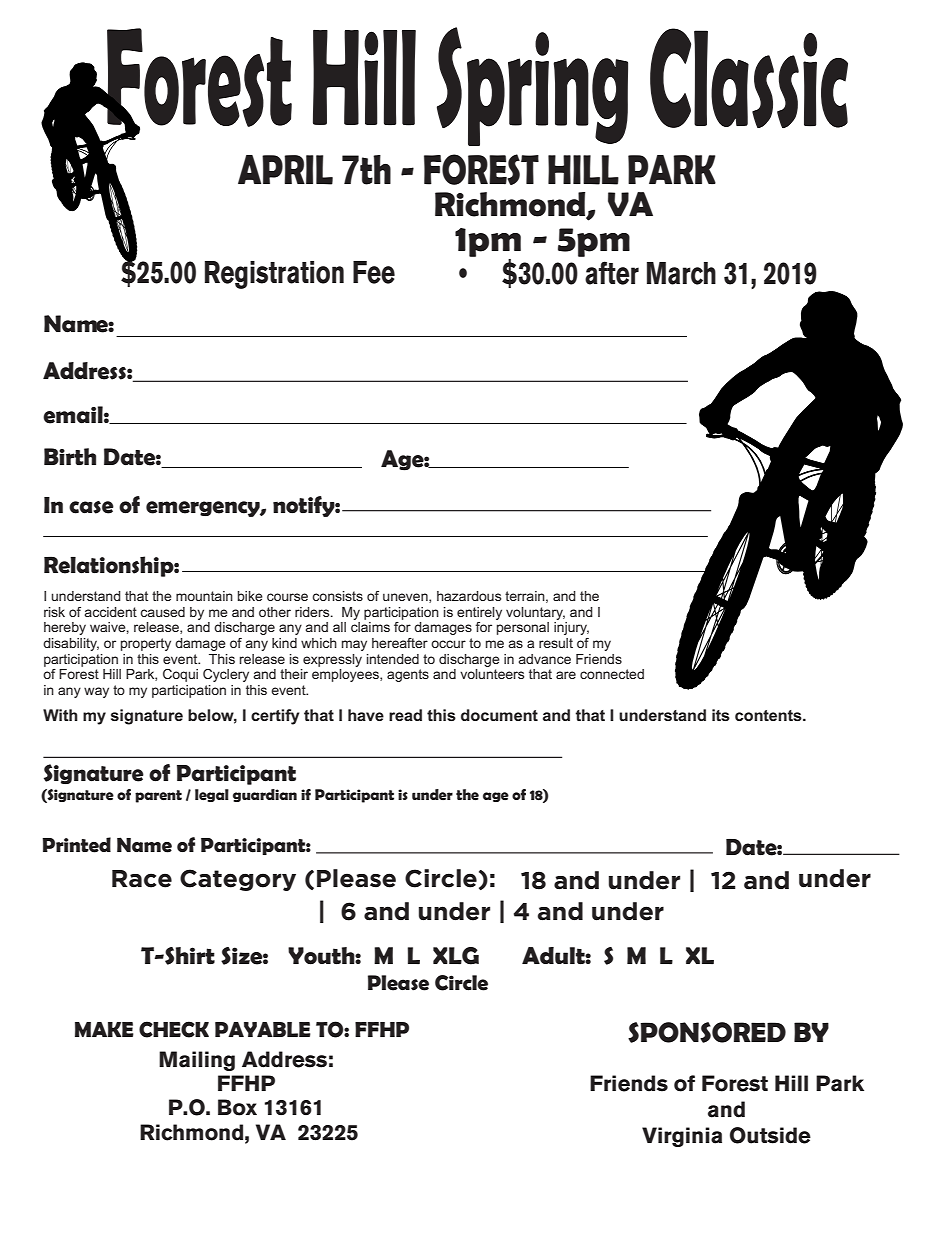  I want to click on parent, so click(158, 796).
